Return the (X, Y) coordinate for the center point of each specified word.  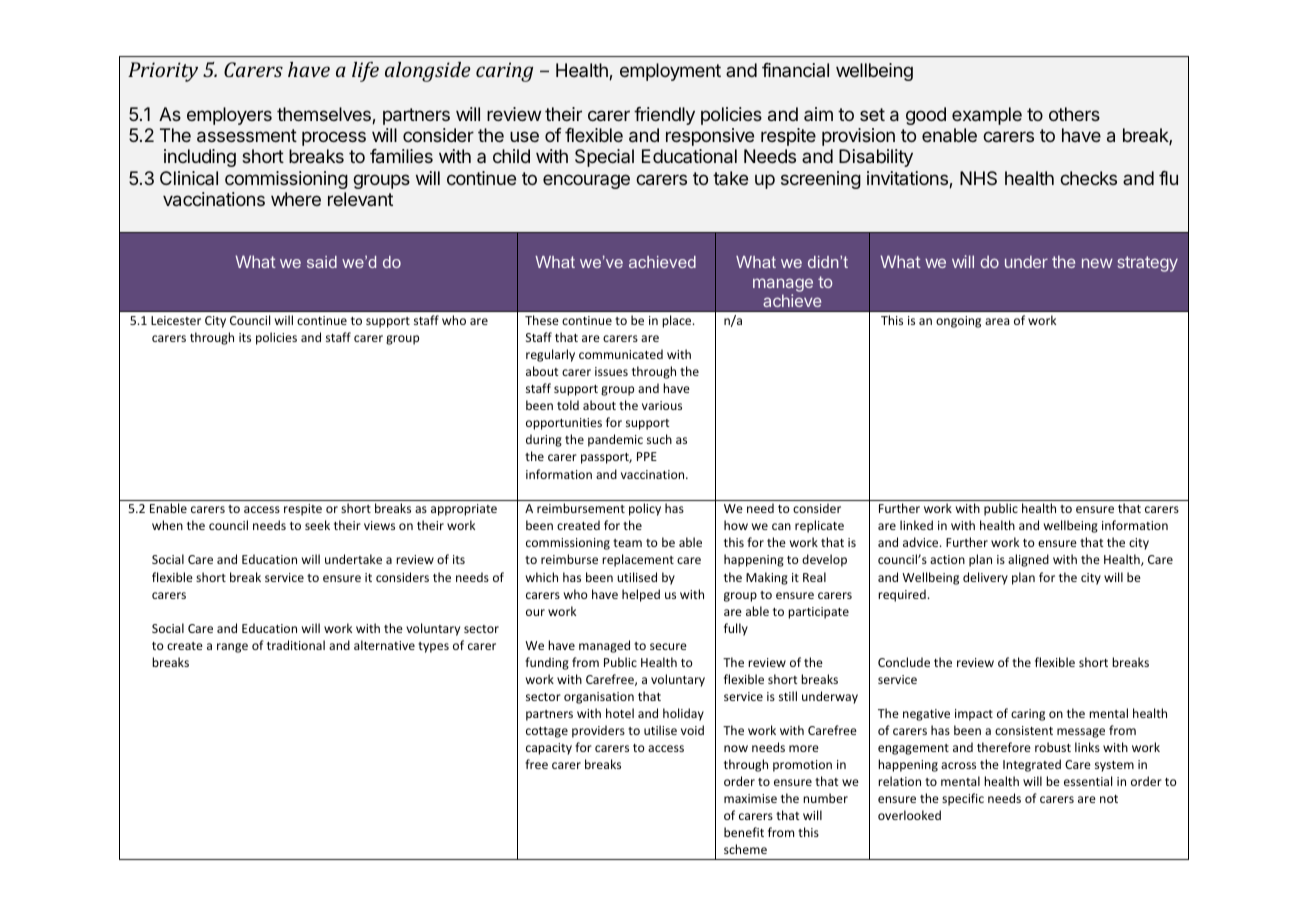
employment (670, 72)
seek (317, 525)
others (1074, 114)
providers (598, 731)
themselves (325, 115)
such (659, 439)
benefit (744, 832)
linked (916, 525)
